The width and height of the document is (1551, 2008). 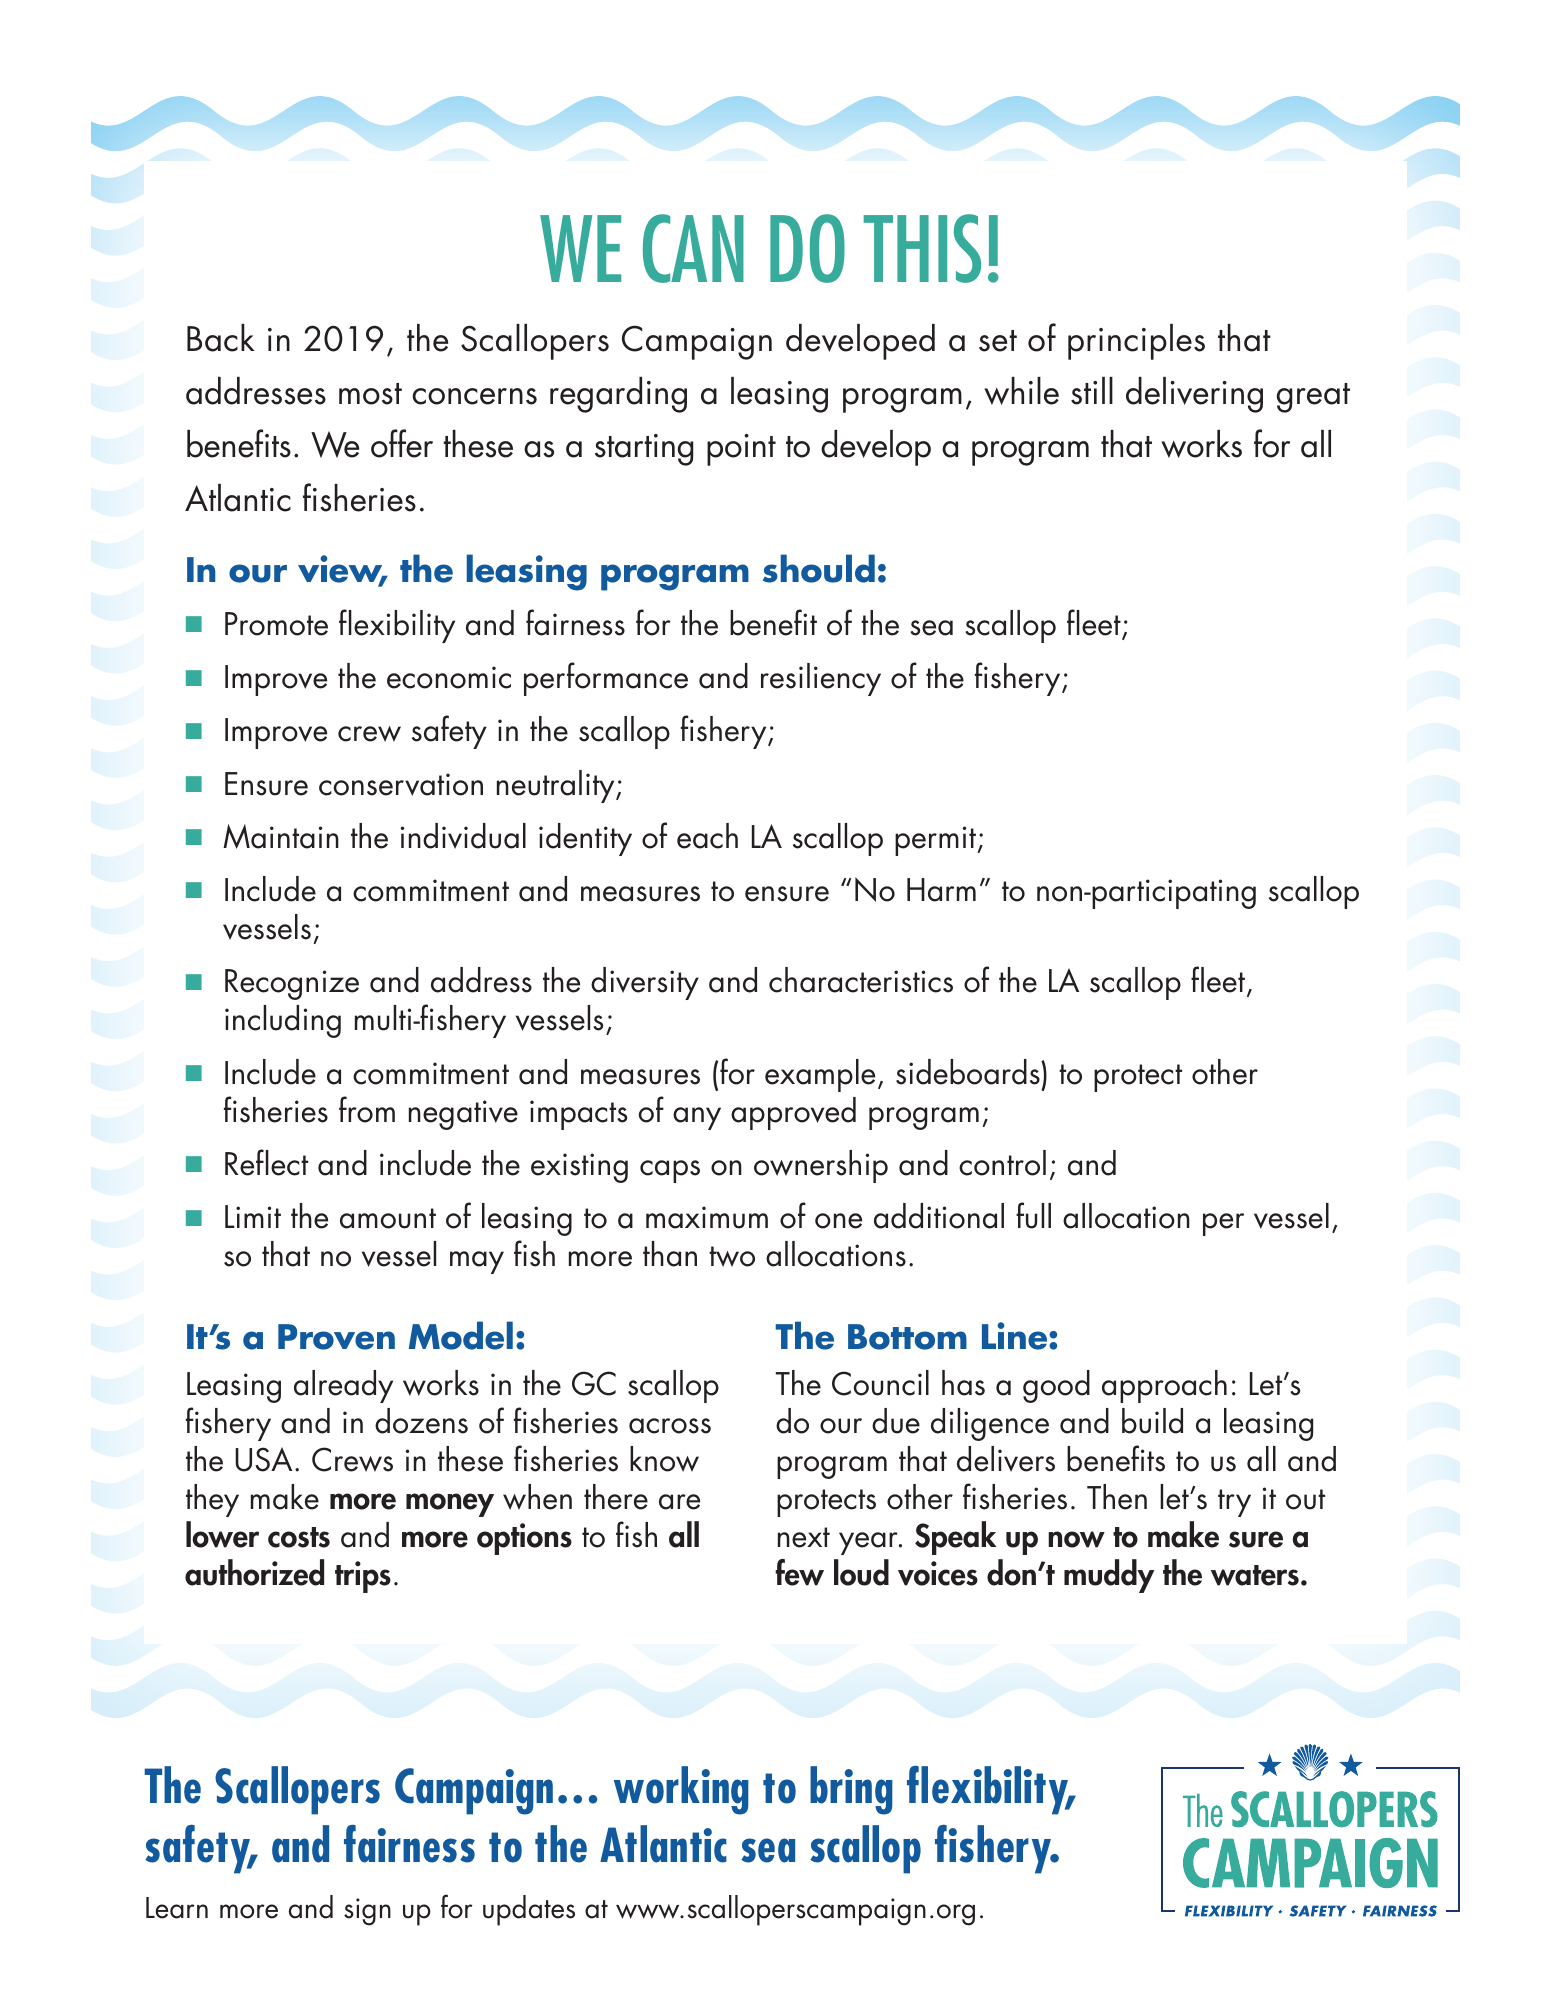 I want to click on USA, so click(x=263, y=1459).
